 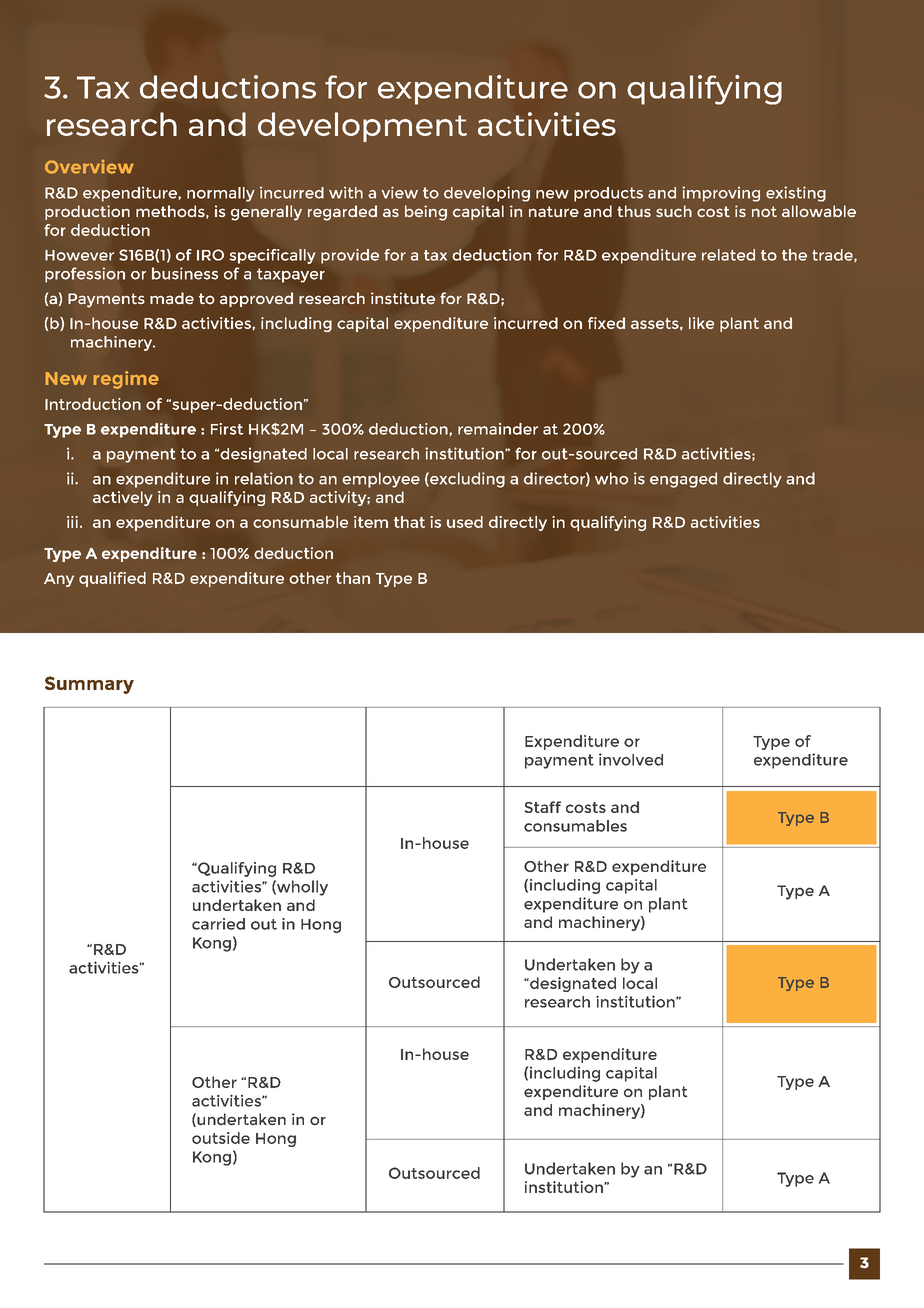 I want to click on carried, so click(x=218, y=924).
